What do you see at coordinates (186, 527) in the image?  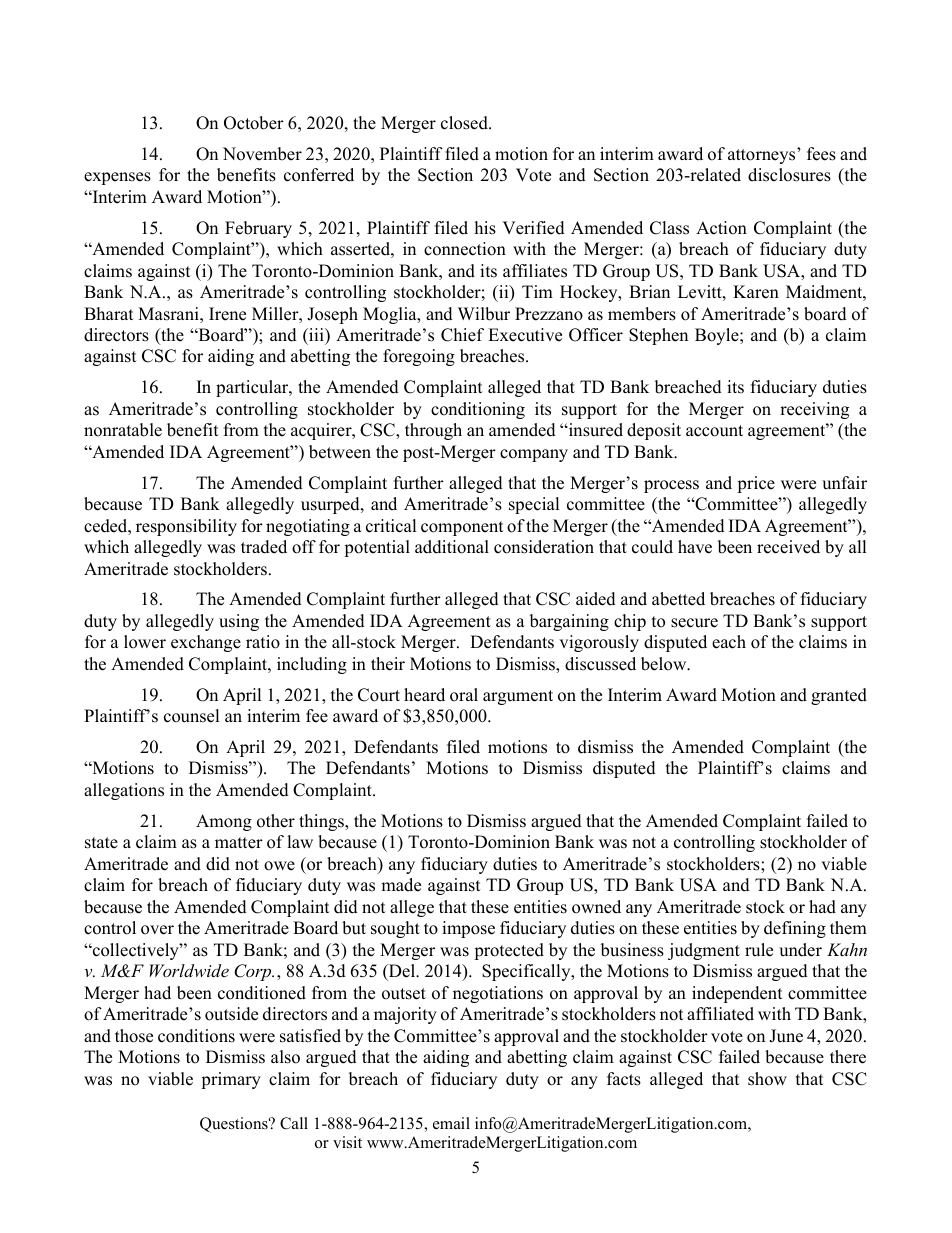 I see `responsibility` at bounding box center [186, 527].
